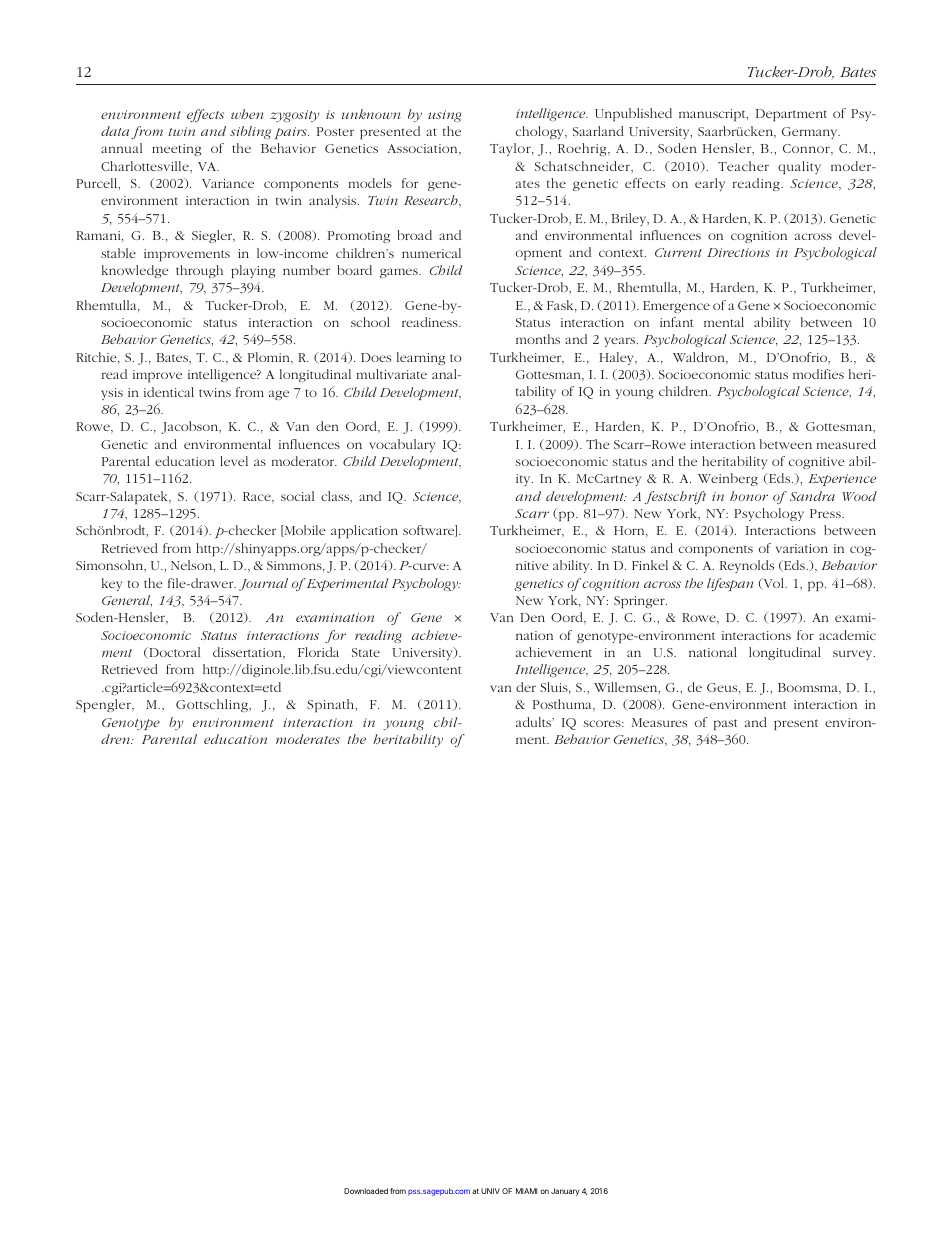  What do you see at coordinates (847, 635) in the screenshot?
I see `academic` at bounding box center [847, 635].
